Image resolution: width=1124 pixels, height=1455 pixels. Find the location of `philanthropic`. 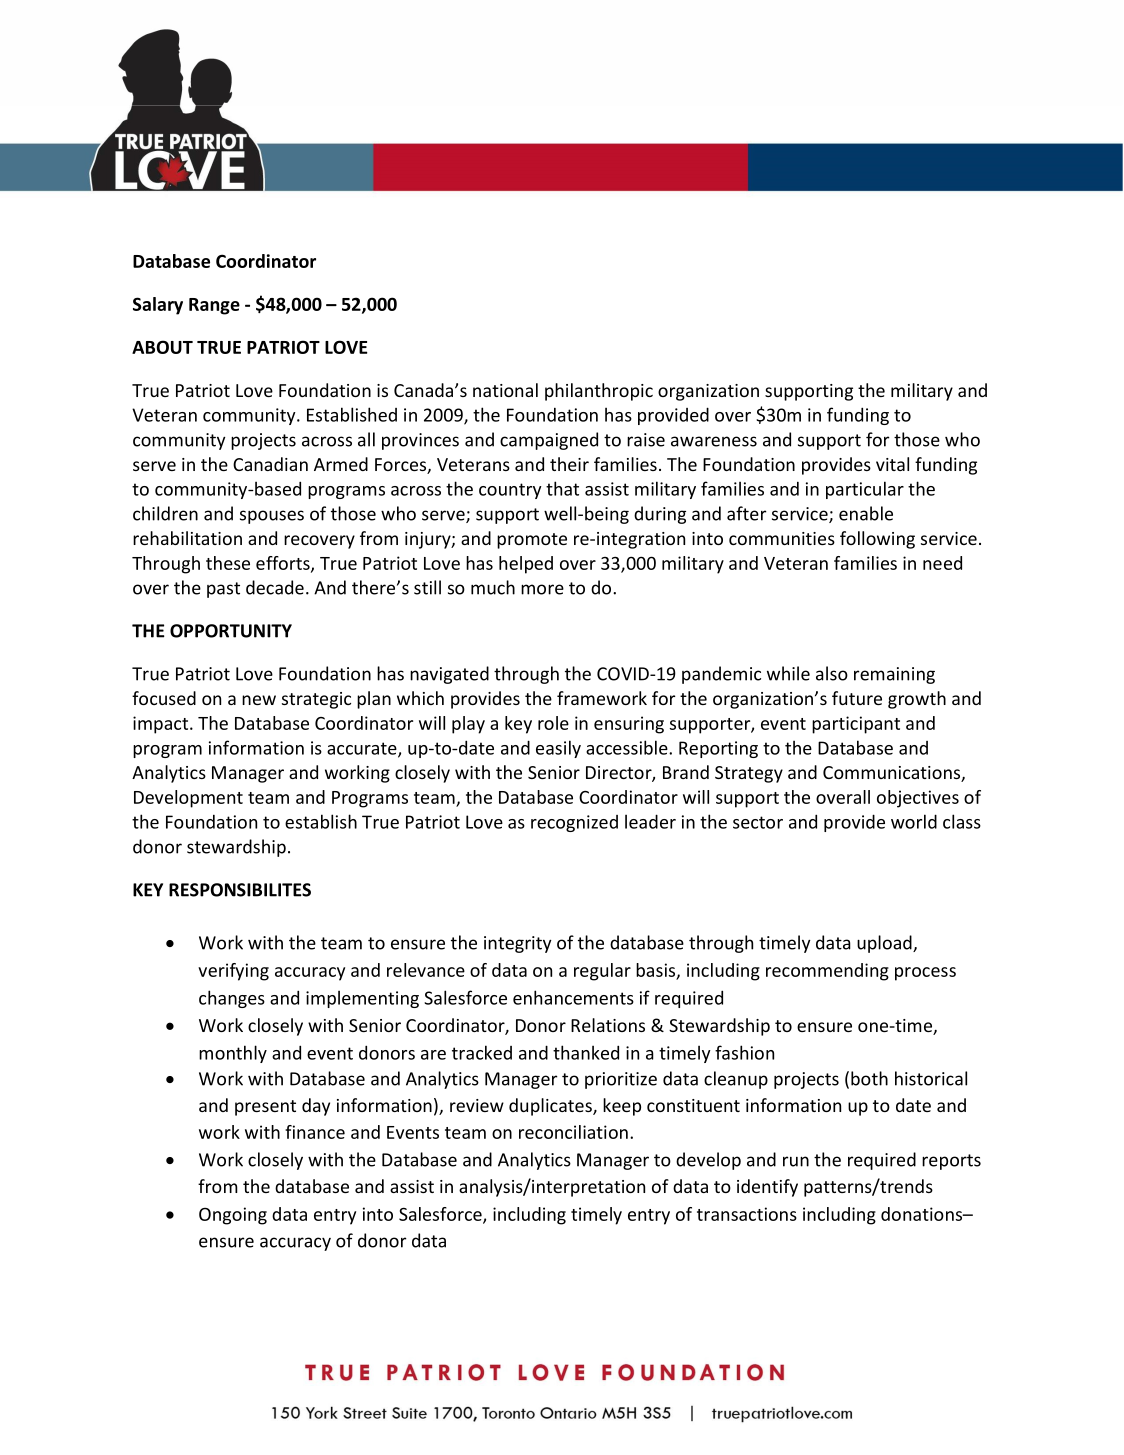

philanthropic is located at coordinates (599, 392).
